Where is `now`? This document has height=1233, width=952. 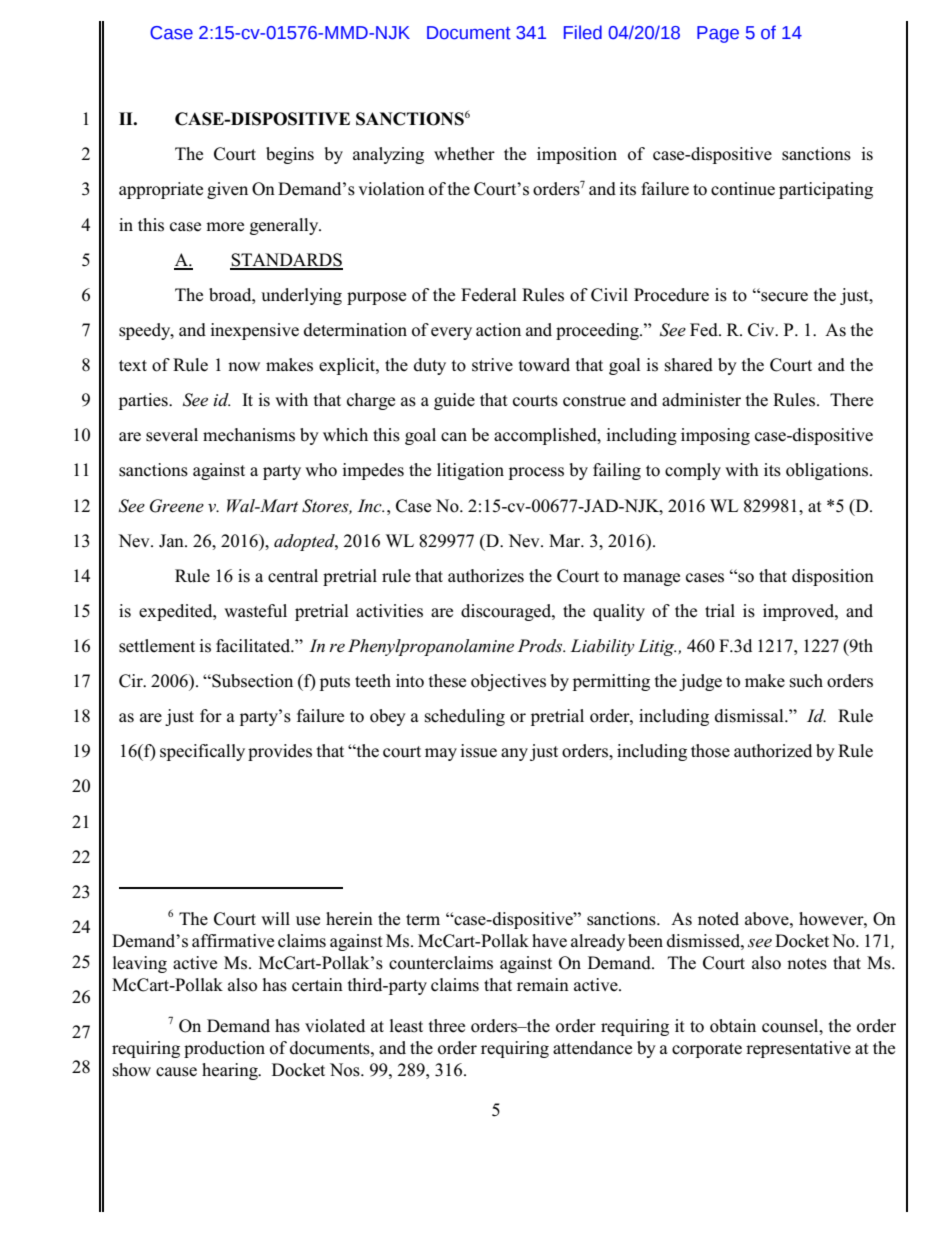 now is located at coordinates (244, 367).
